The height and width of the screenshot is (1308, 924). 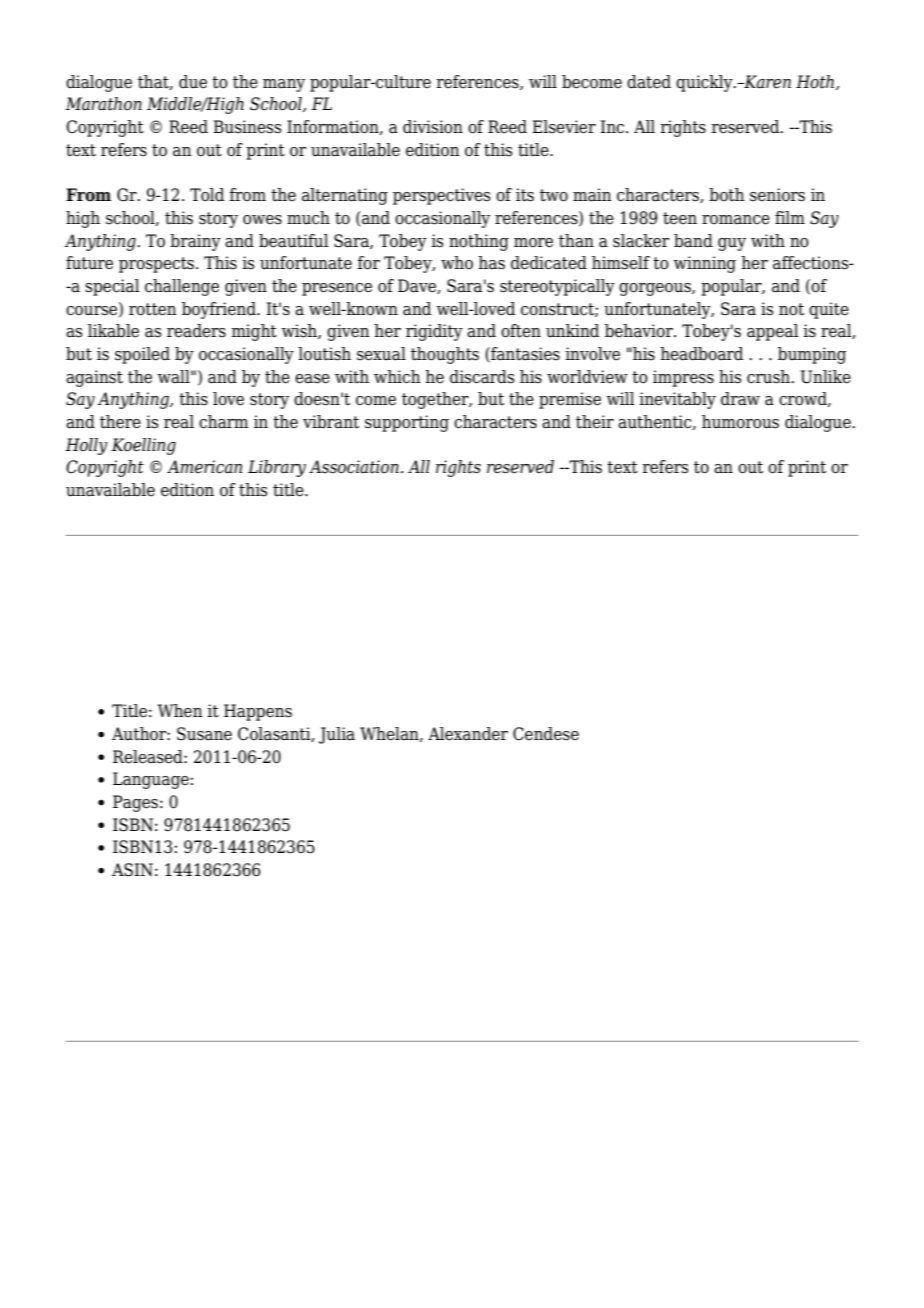 What do you see at coordinates (204, 467) in the screenshot?
I see `American` at bounding box center [204, 467].
